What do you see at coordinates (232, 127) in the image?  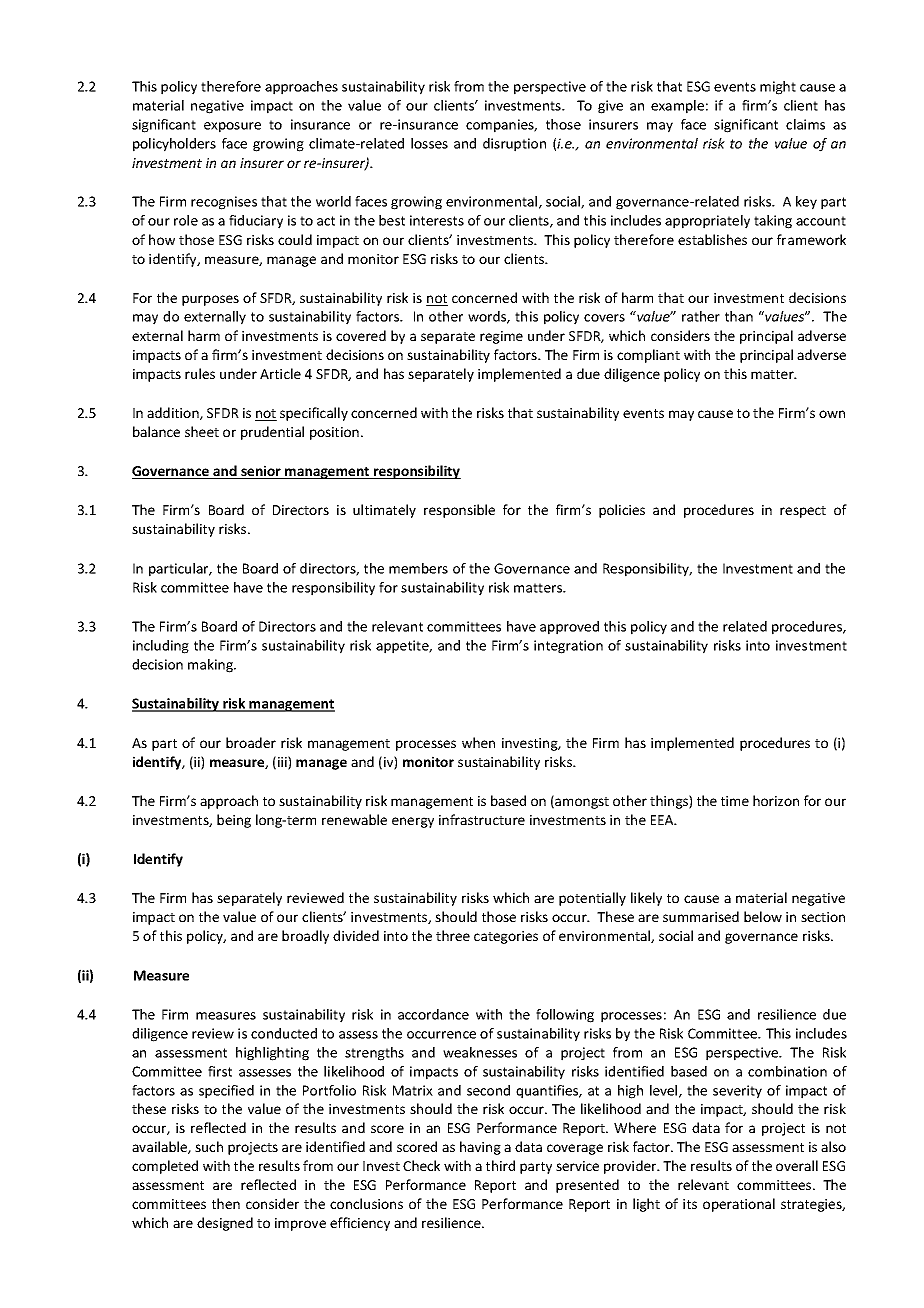 I see `exposure` at bounding box center [232, 127].
